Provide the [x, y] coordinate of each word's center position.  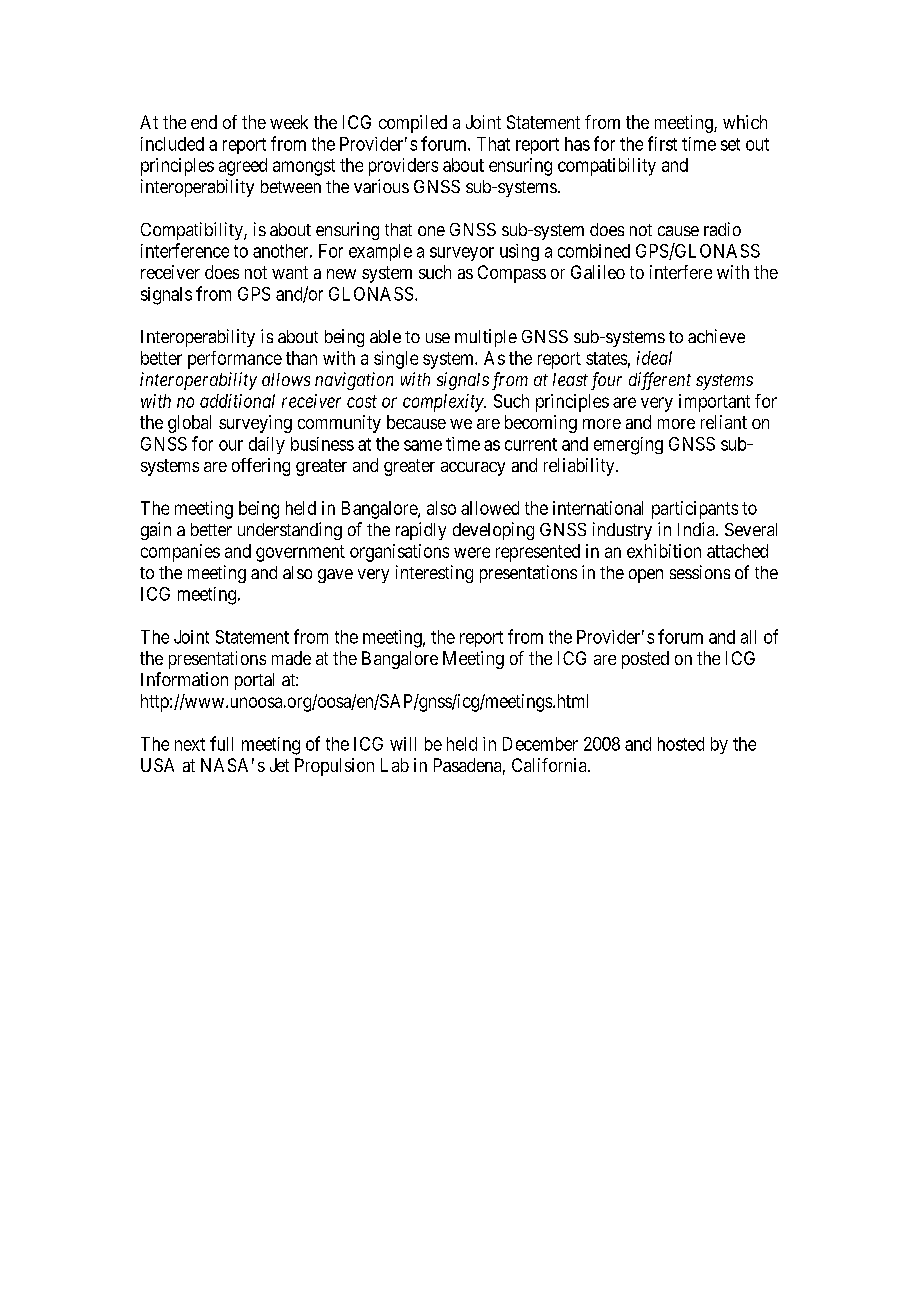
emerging [628, 446]
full [221, 743]
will [403, 744]
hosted [681, 744]
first [662, 143]
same [423, 445]
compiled [413, 124]
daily [267, 445]
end [204, 122]
